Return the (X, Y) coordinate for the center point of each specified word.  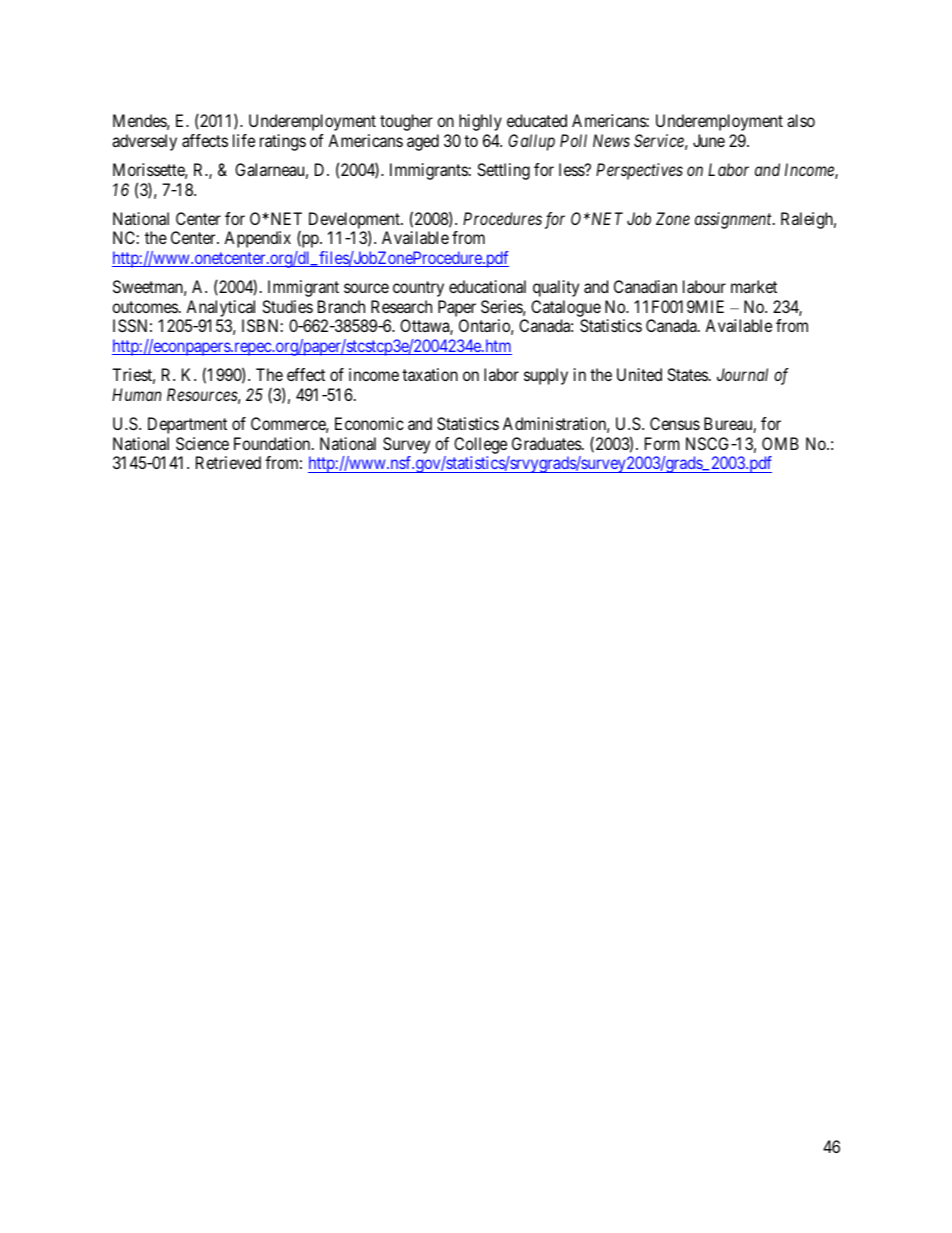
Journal (742, 374)
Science (202, 443)
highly (480, 122)
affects (205, 140)
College (480, 445)
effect (306, 374)
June (709, 140)
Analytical (220, 308)
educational (487, 286)
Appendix (257, 239)
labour (704, 286)
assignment (734, 220)
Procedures (502, 218)
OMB (780, 443)
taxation (430, 374)
